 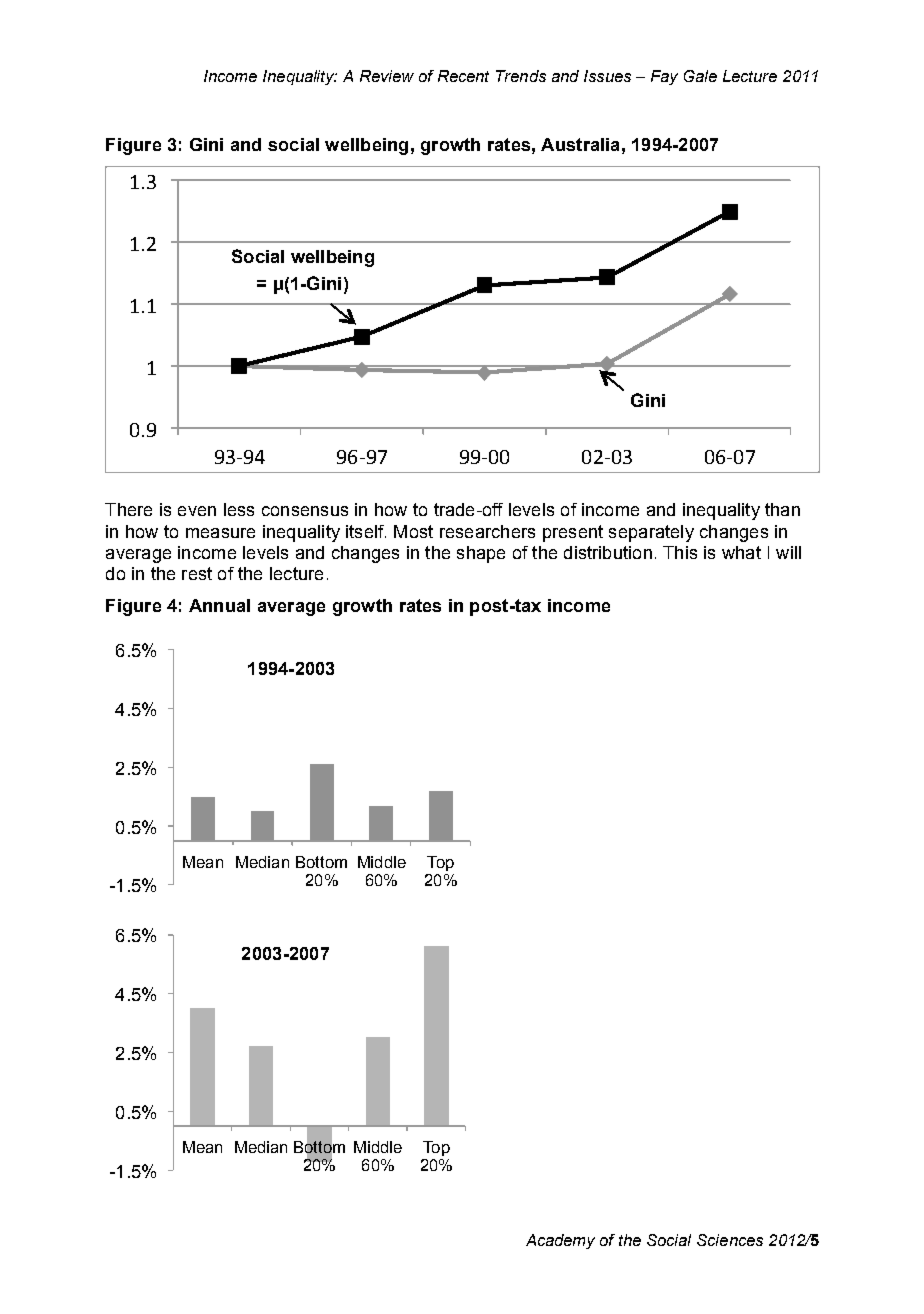 What do you see at coordinates (481, 554) in the screenshot?
I see `shape` at bounding box center [481, 554].
